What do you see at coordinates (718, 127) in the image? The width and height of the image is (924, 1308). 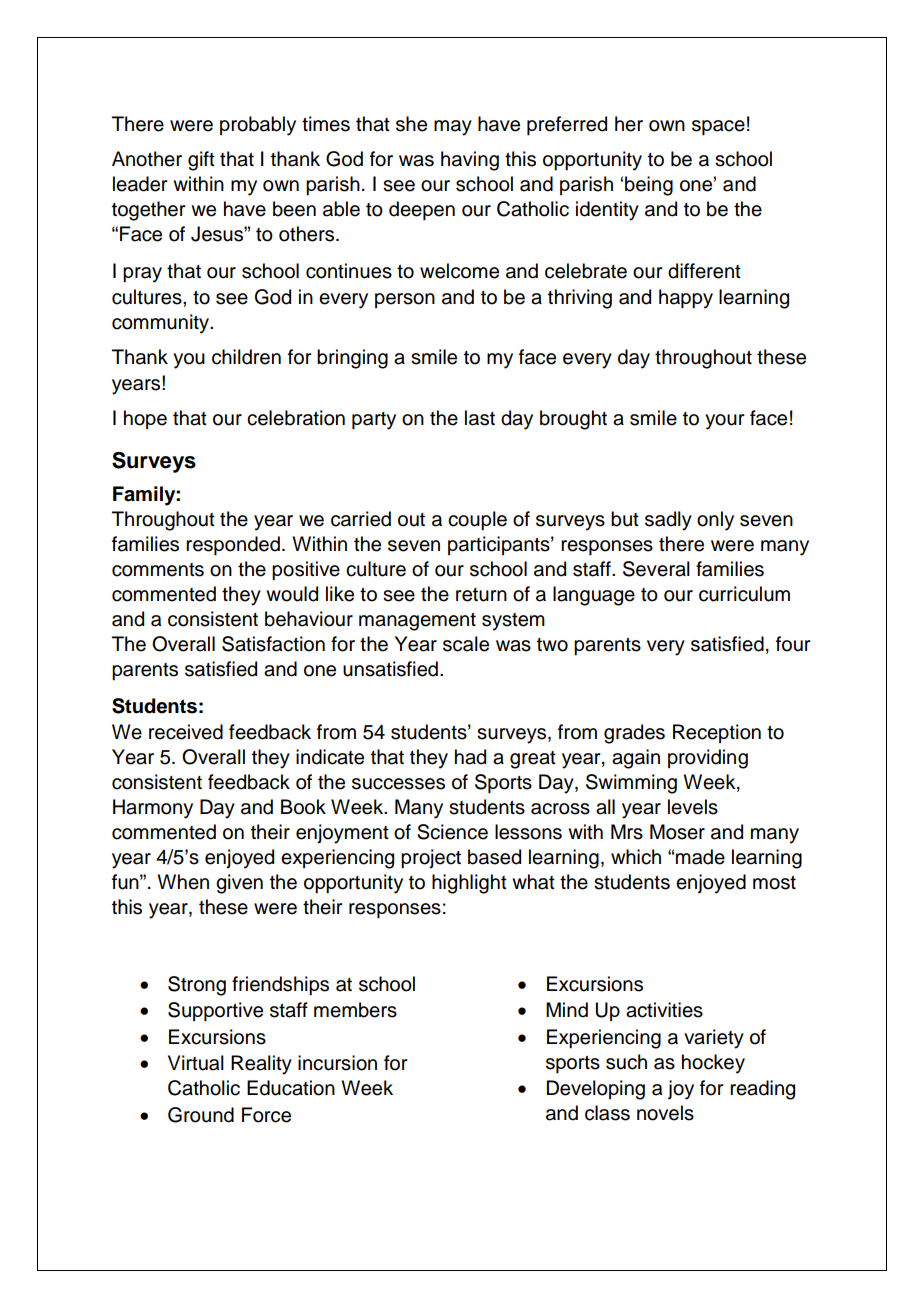 I see `space` at bounding box center [718, 127].
